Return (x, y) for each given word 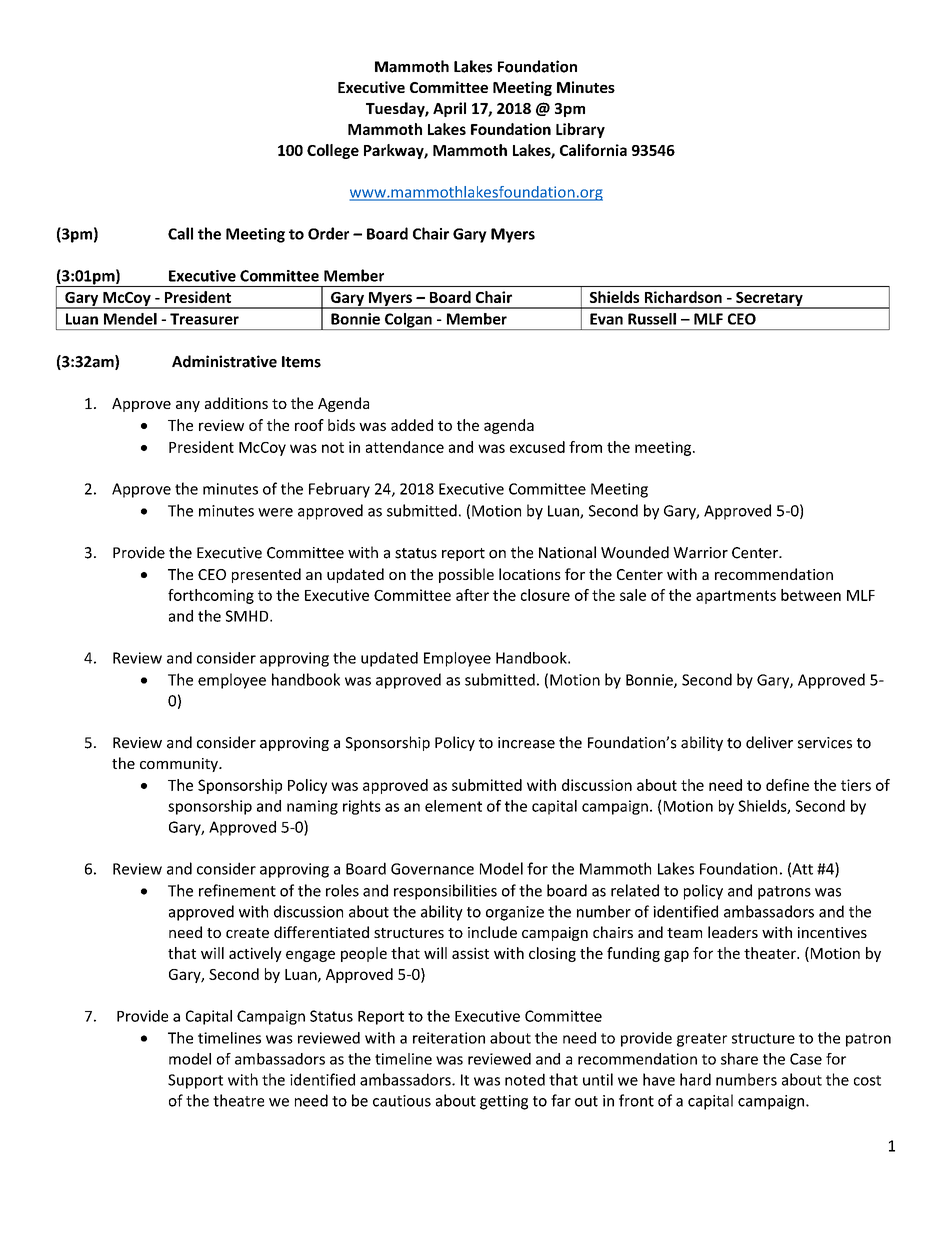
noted (525, 1079)
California (593, 150)
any (188, 406)
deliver (769, 742)
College (333, 151)
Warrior (700, 553)
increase (526, 743)
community (180, 765)
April (449, 109)
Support (195, 1081)
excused (537, 447)
